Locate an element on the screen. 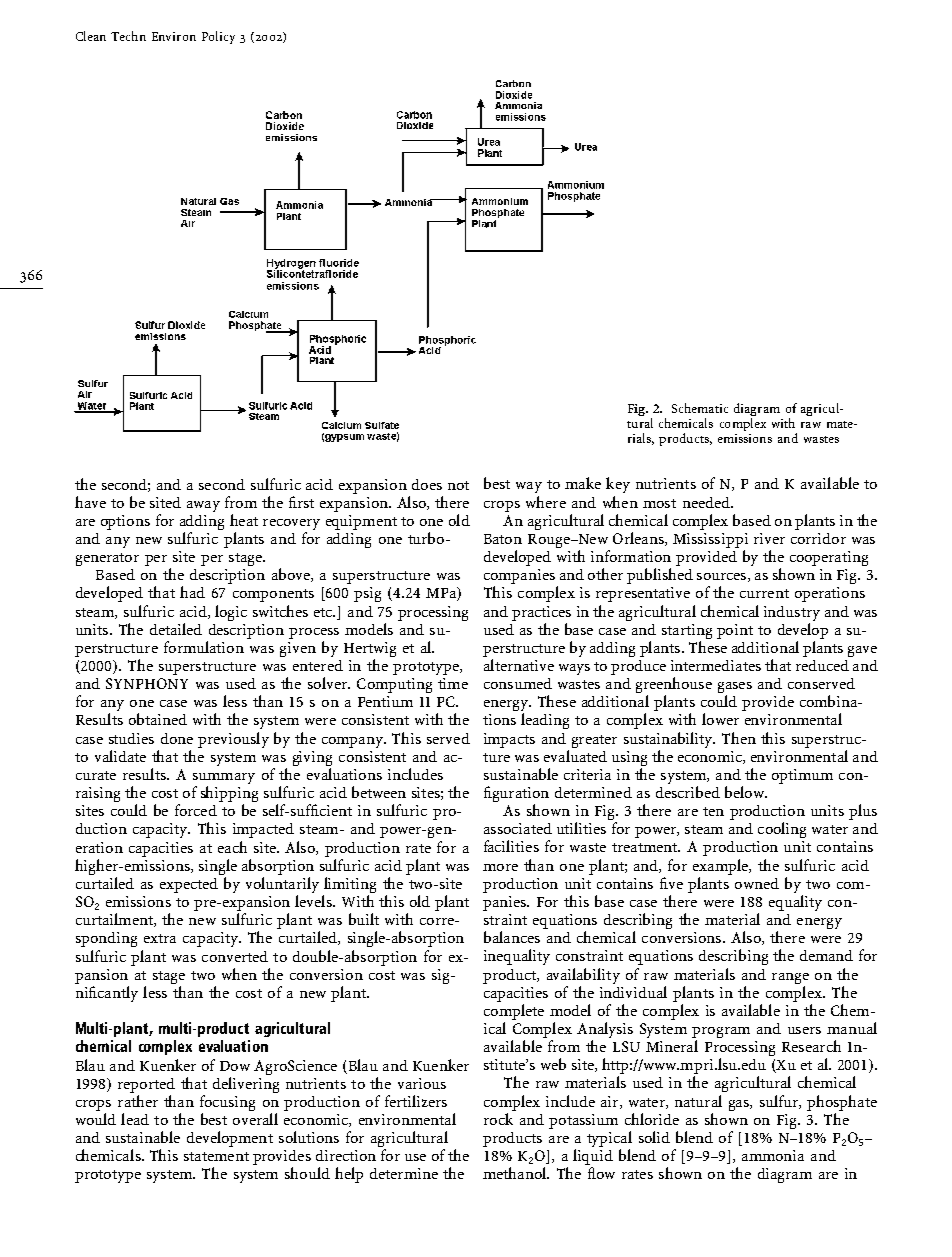 Image resolution: width=952 pixels, height=1257 pixels. away is located at coordinates (203, 506).
